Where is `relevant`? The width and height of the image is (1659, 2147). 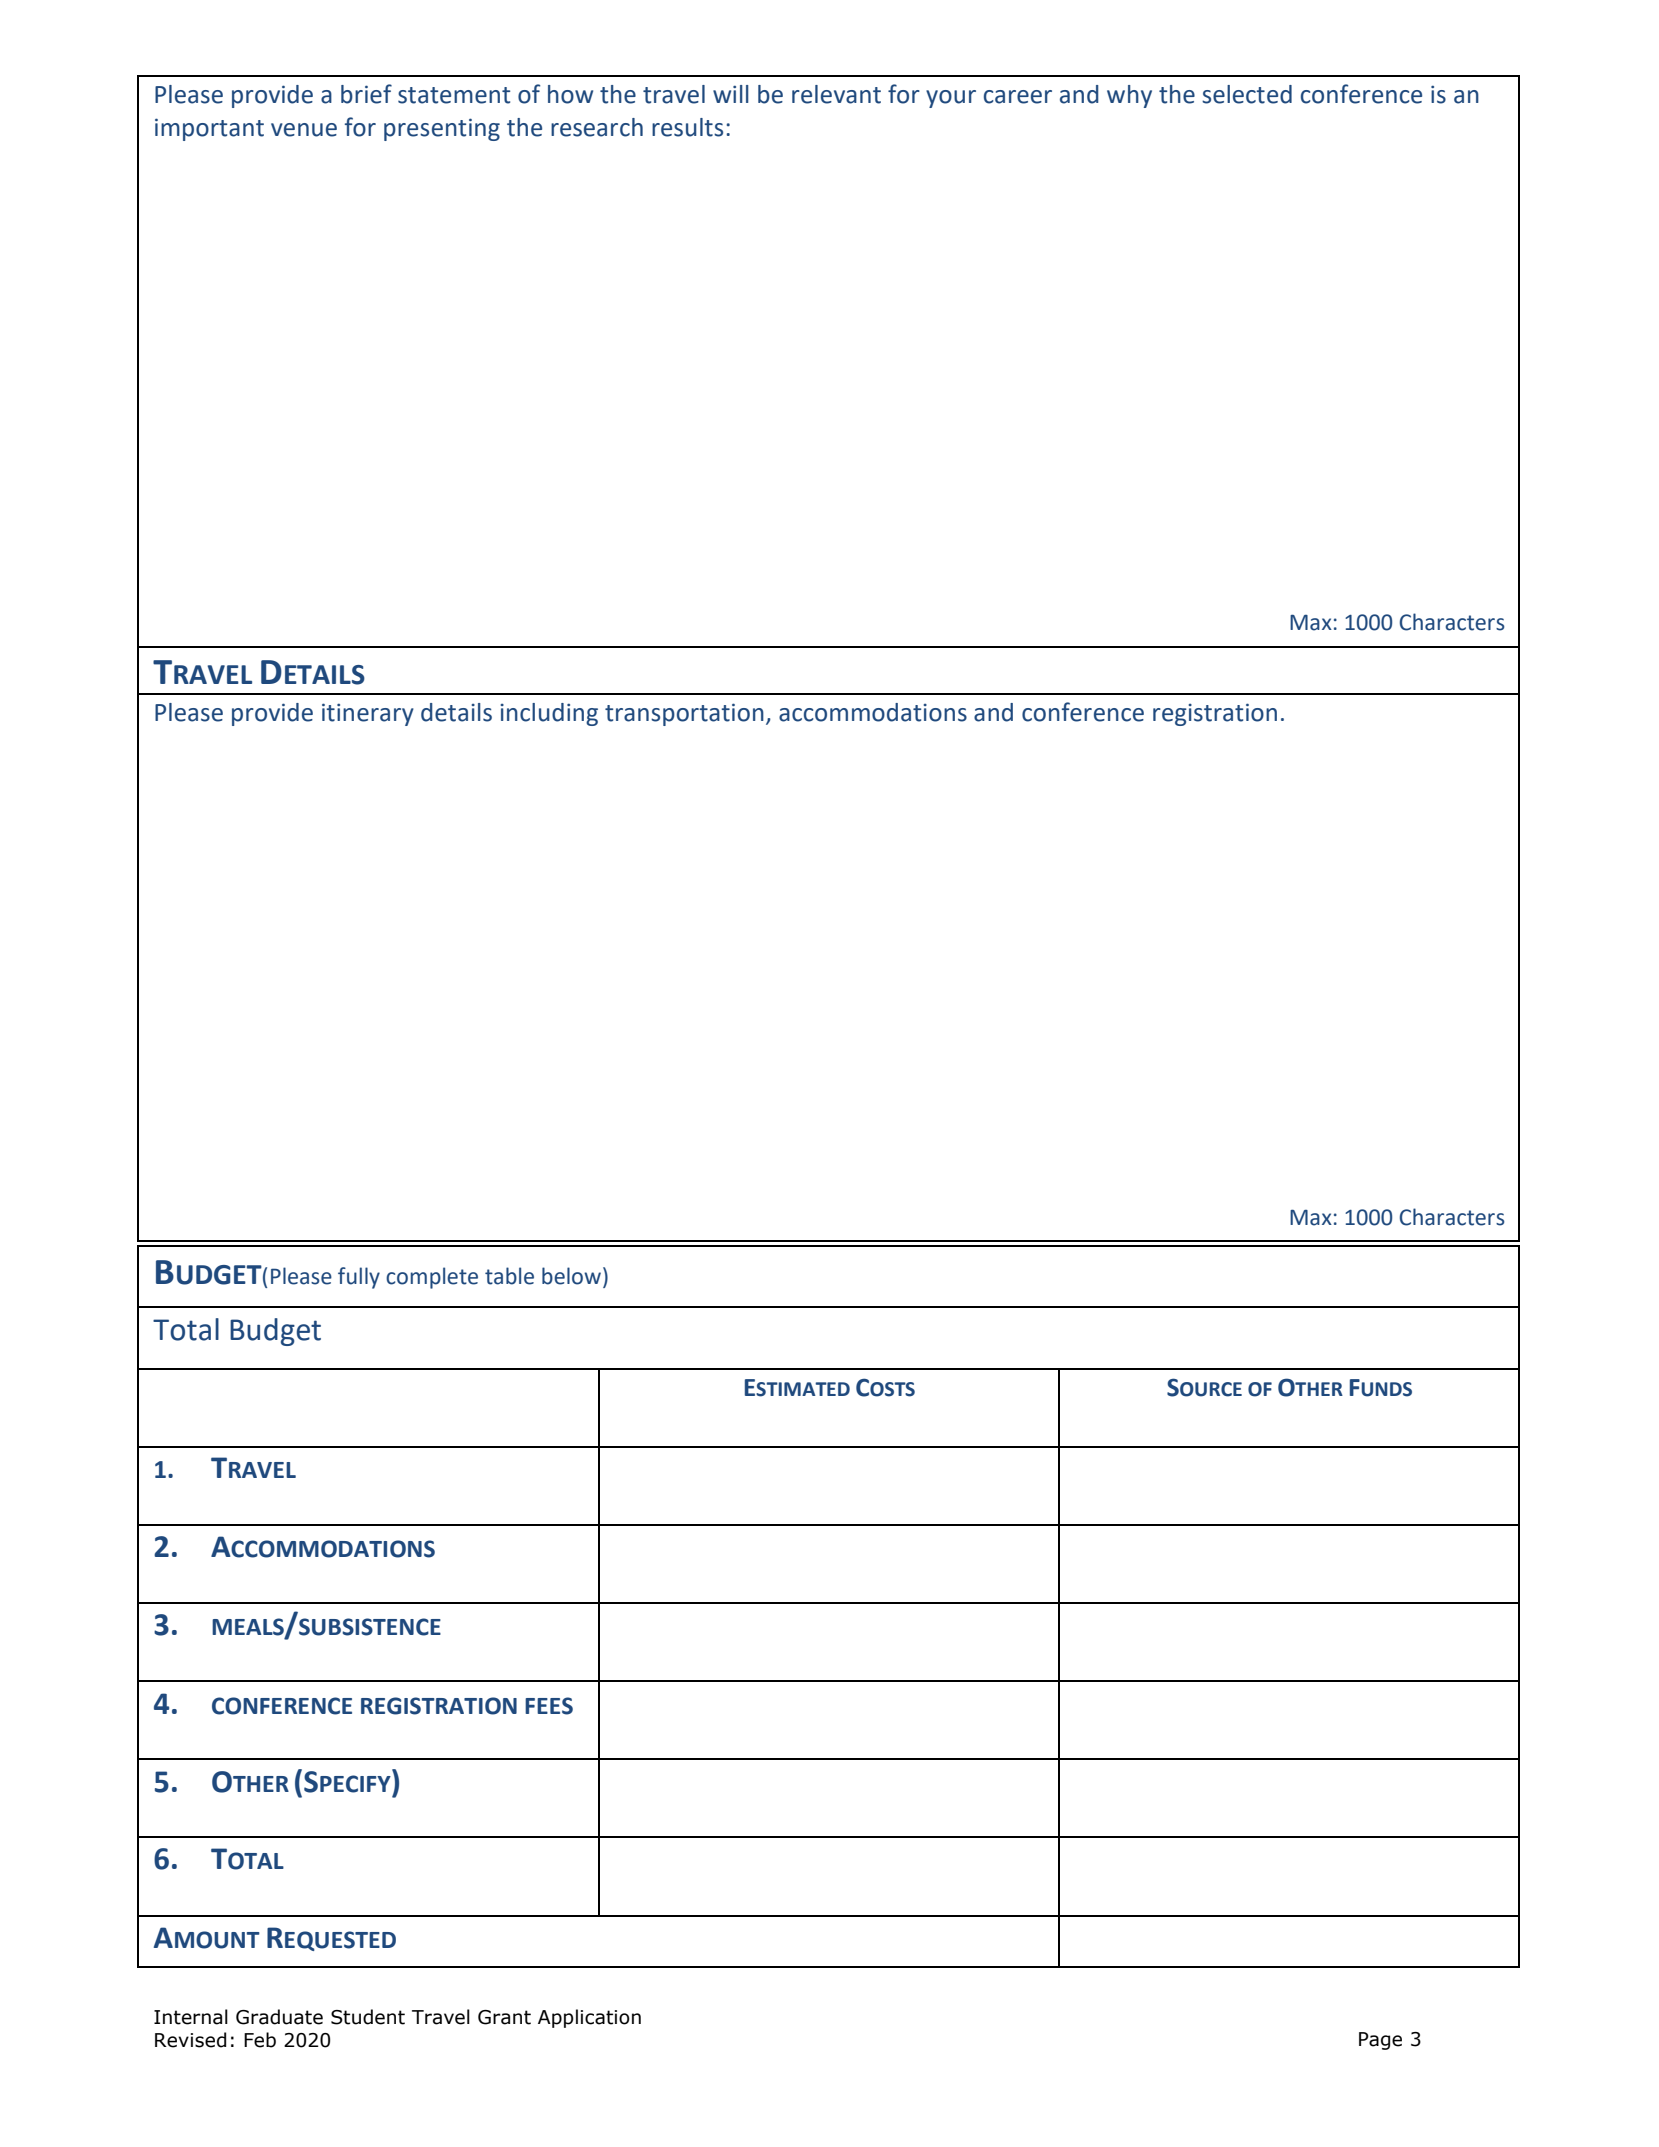 relevant is located at coordinates (836, 94).
